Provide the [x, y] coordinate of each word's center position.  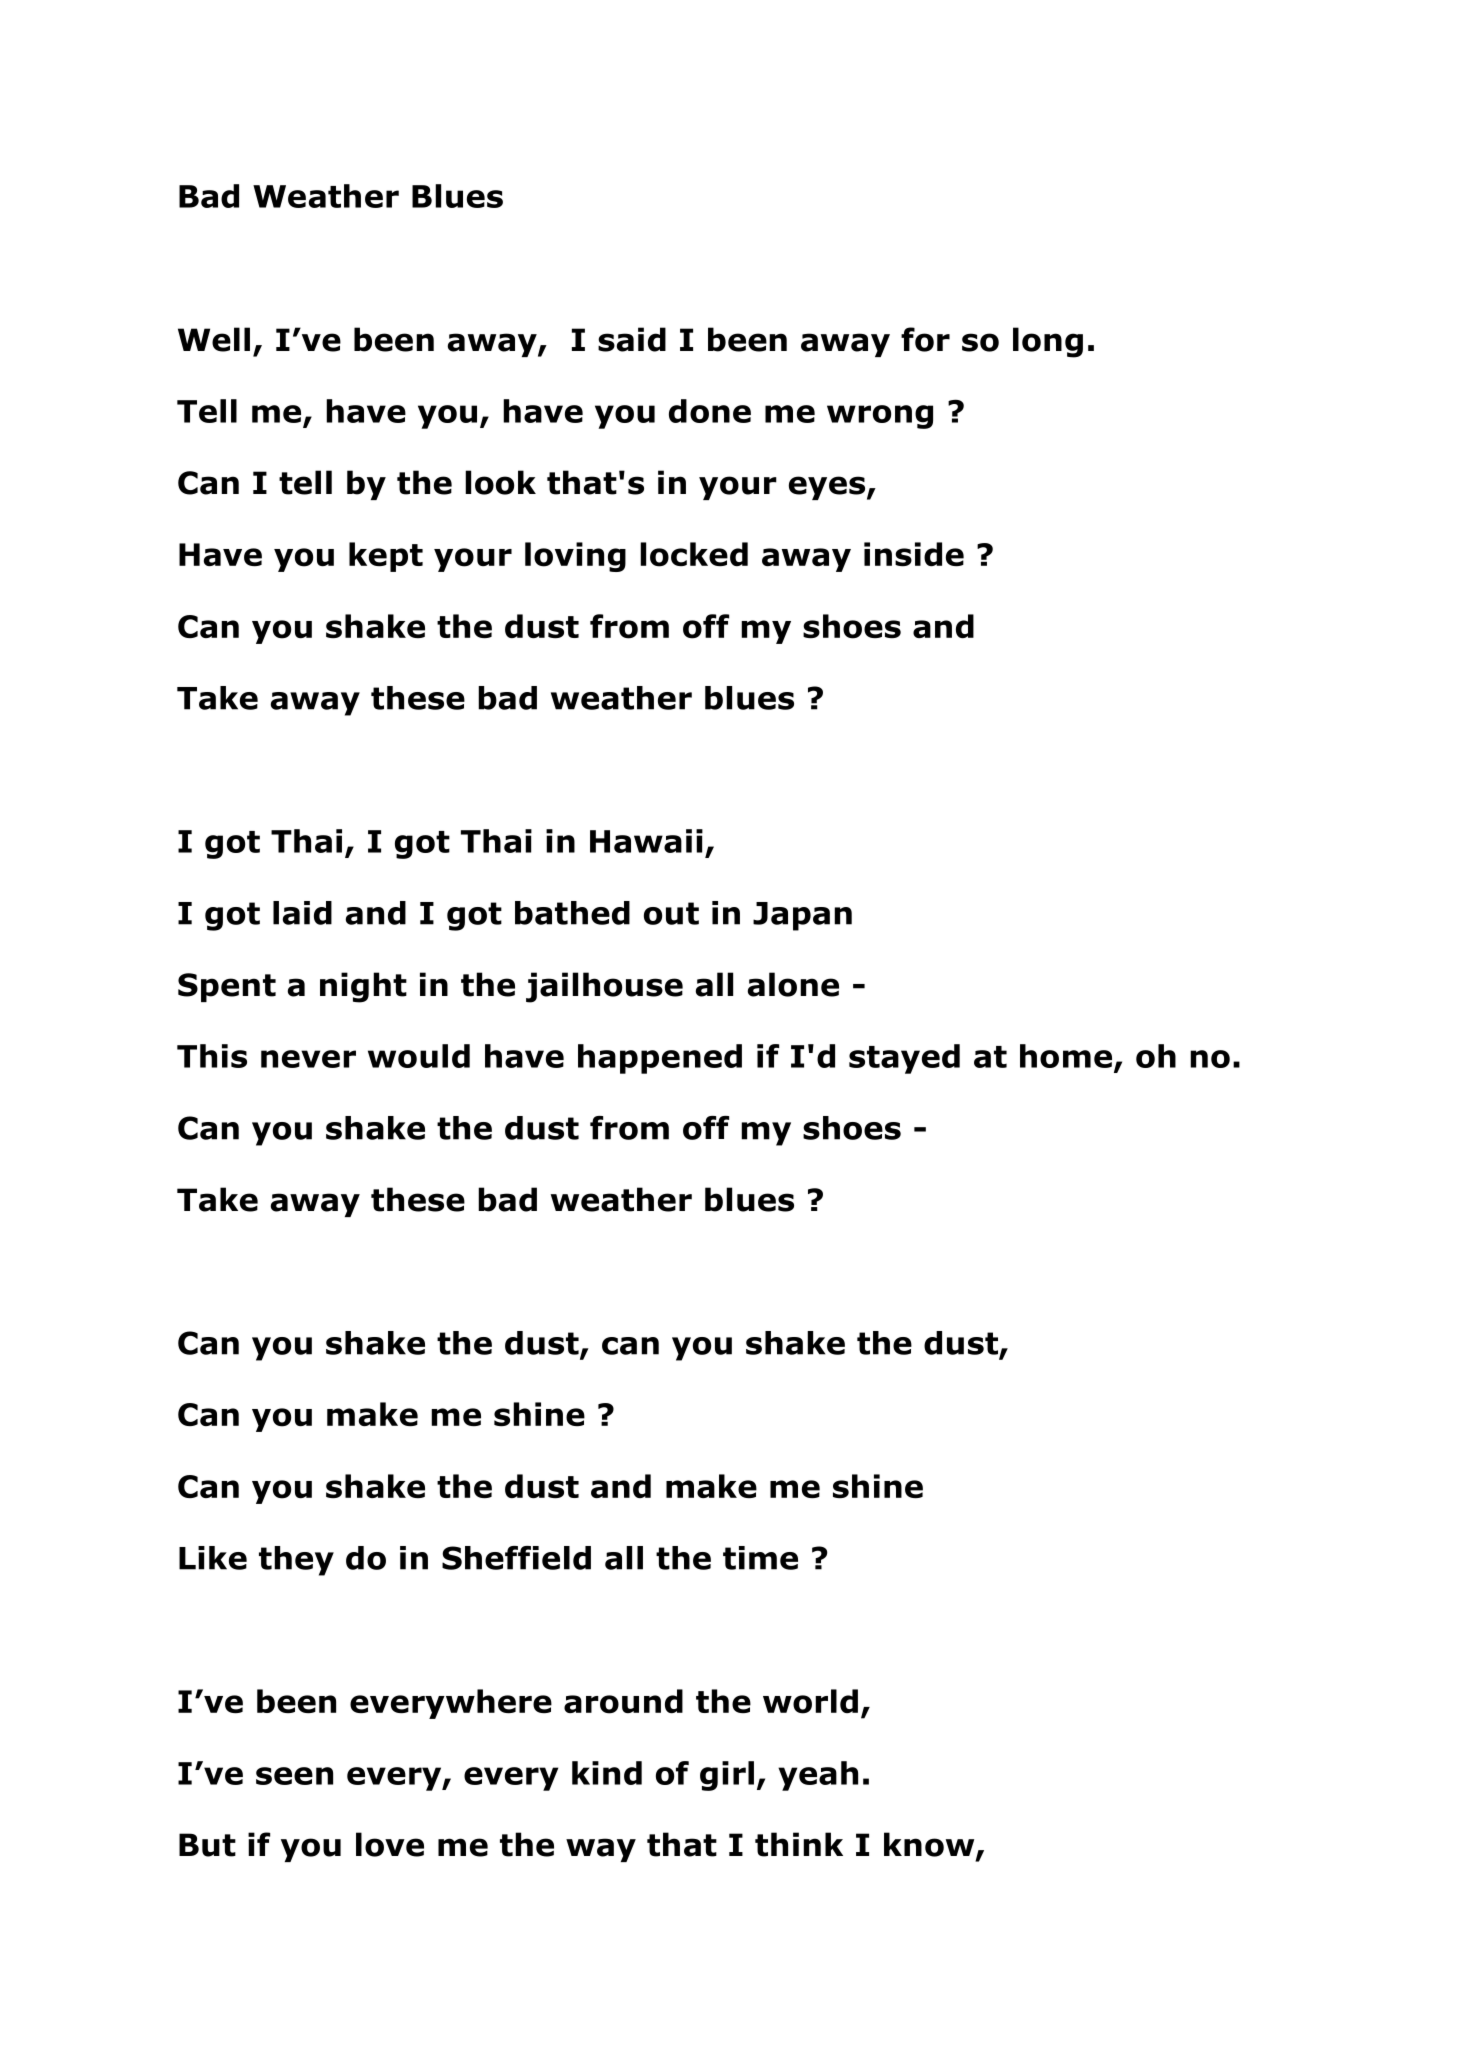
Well [214, 339]
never [308, 1059]
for [925, 339]
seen [294, 1776]
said [632, 339]
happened [660, 1059]
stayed [904, 1059]
